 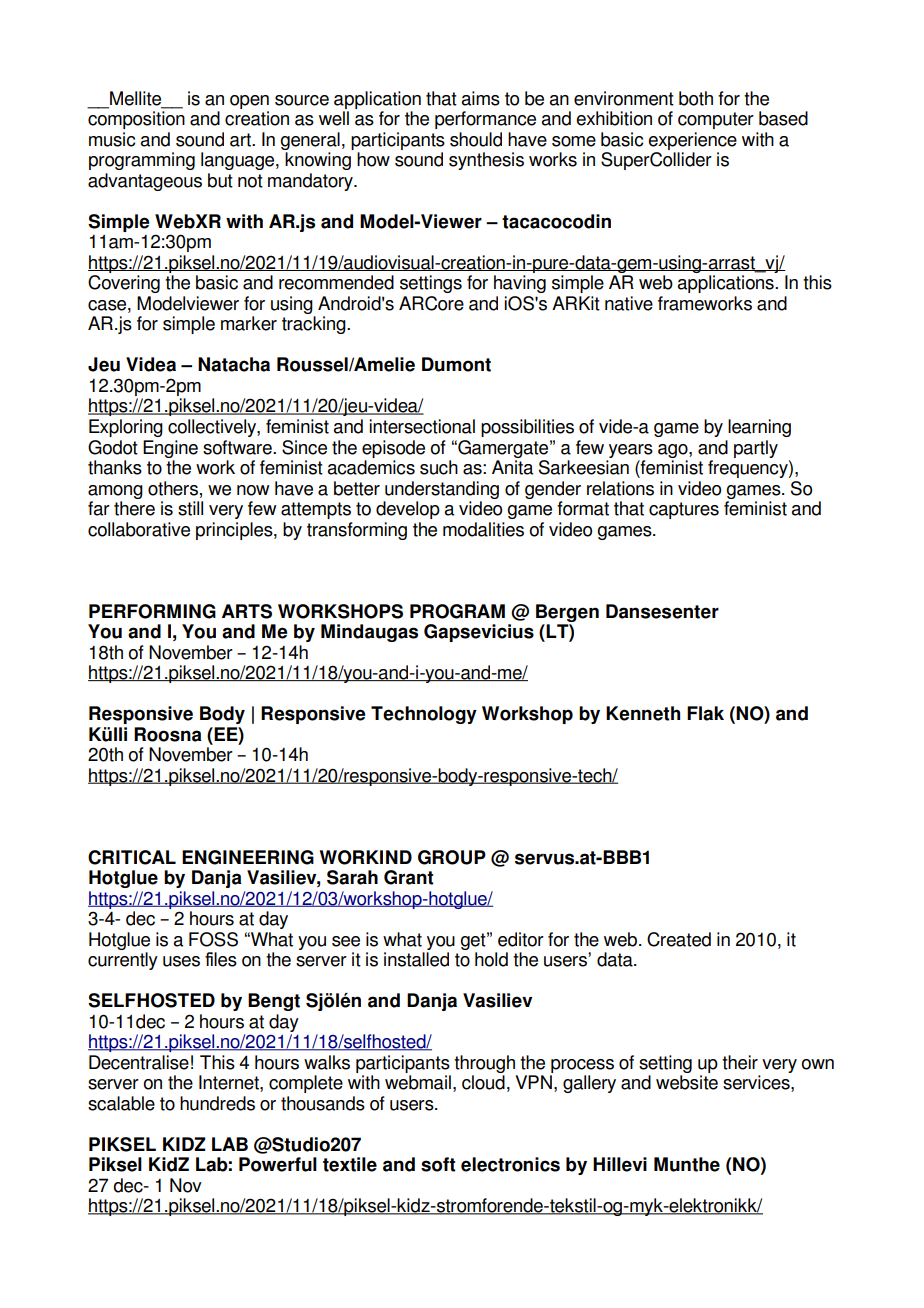 I want to click on composition, so click(x=136, y=120).
